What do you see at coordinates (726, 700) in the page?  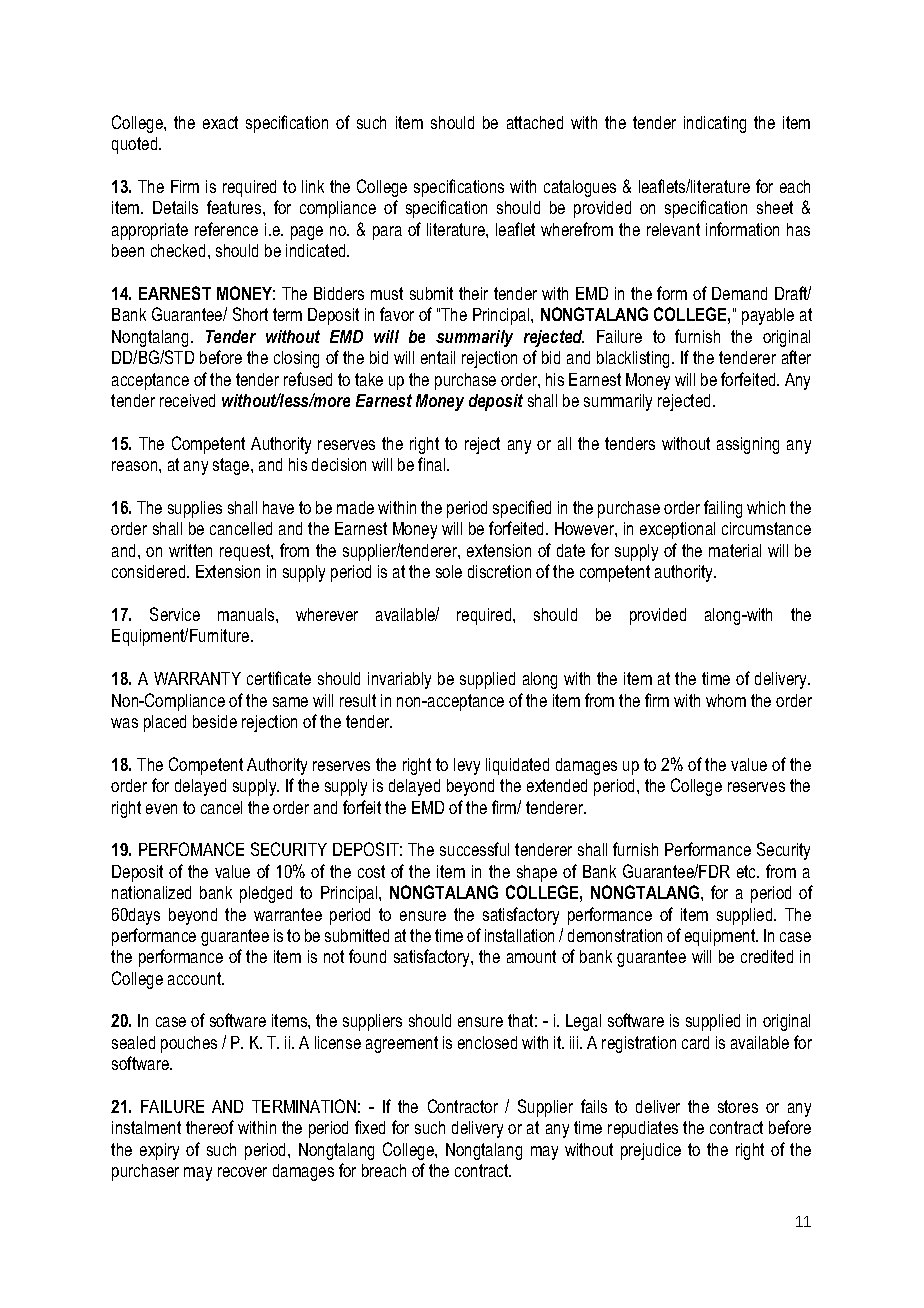 I see `whom` at bounding box center [726, 700].
